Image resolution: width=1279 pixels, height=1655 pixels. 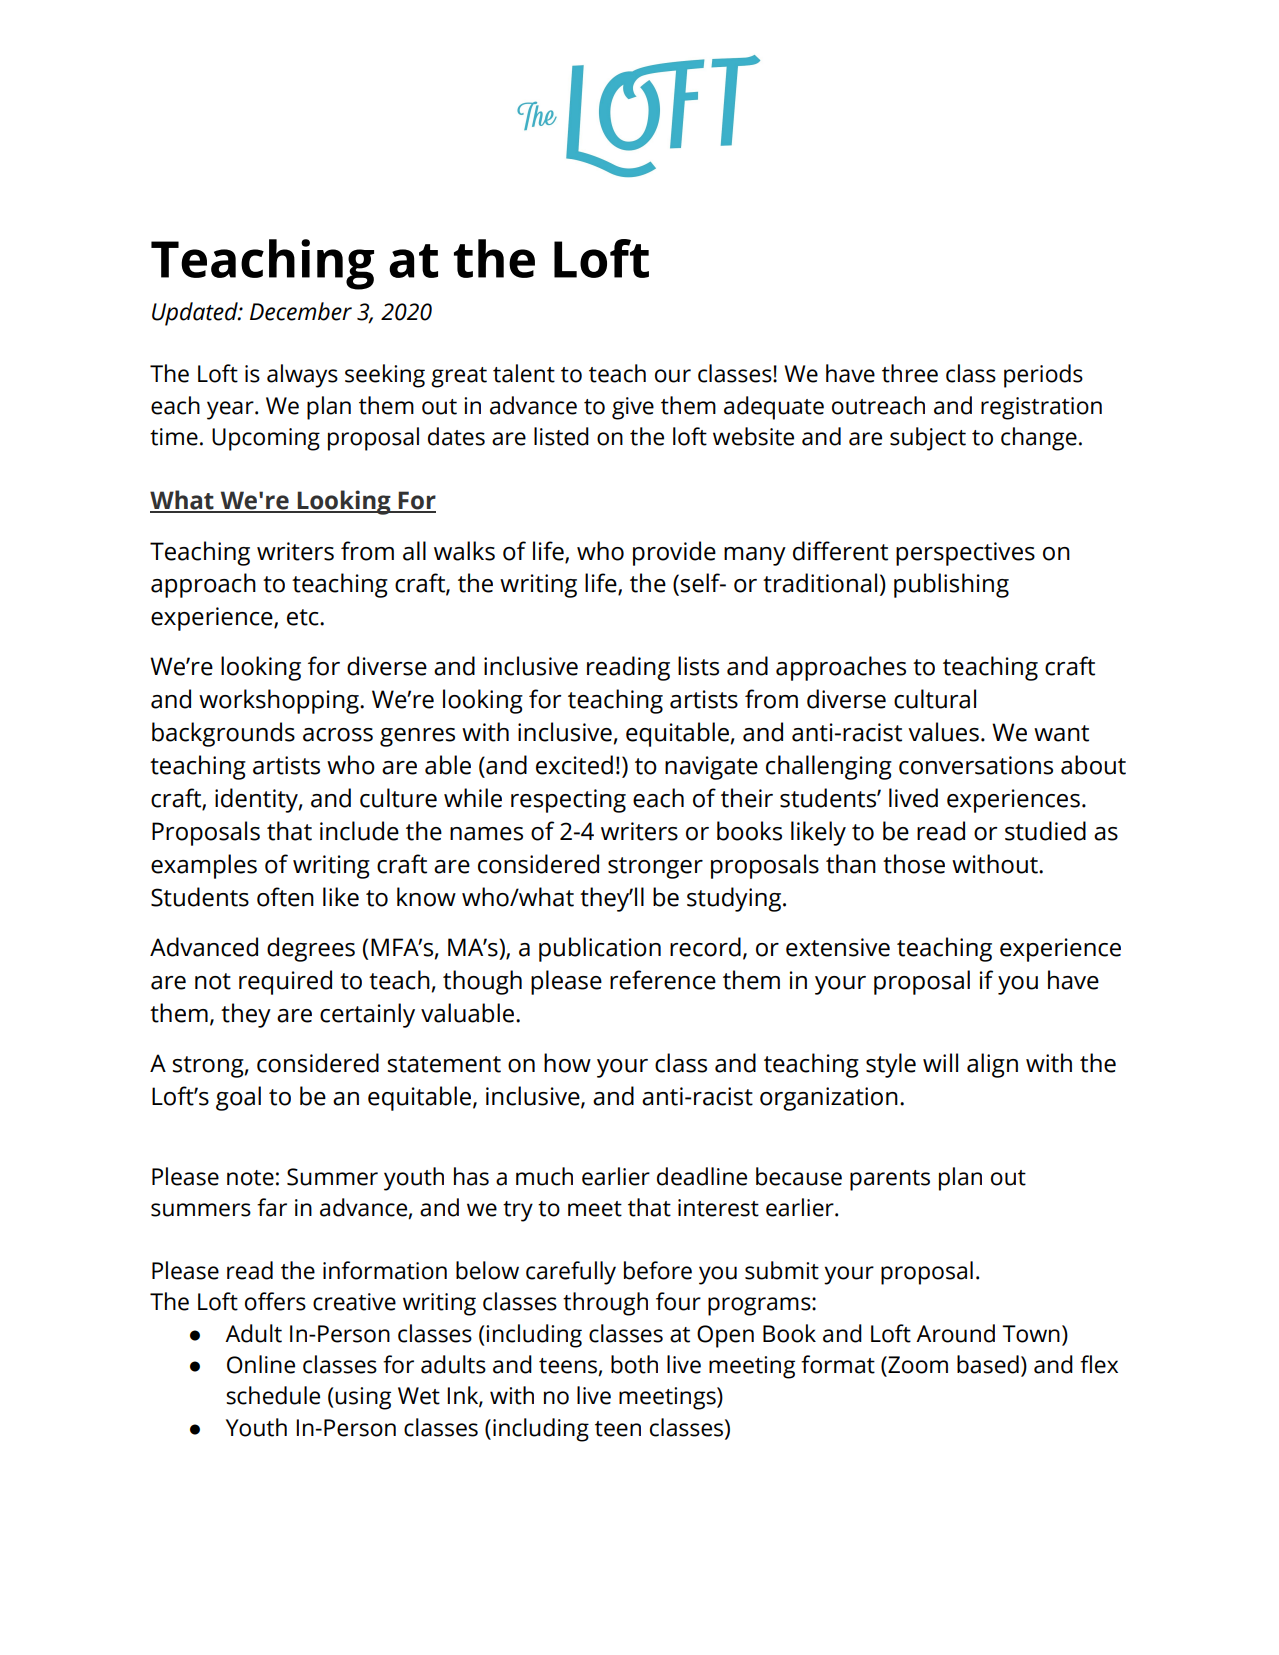 What do you see at coordinates (338, 735) in the document?
I see `across` at bounding box center [338, 735].
